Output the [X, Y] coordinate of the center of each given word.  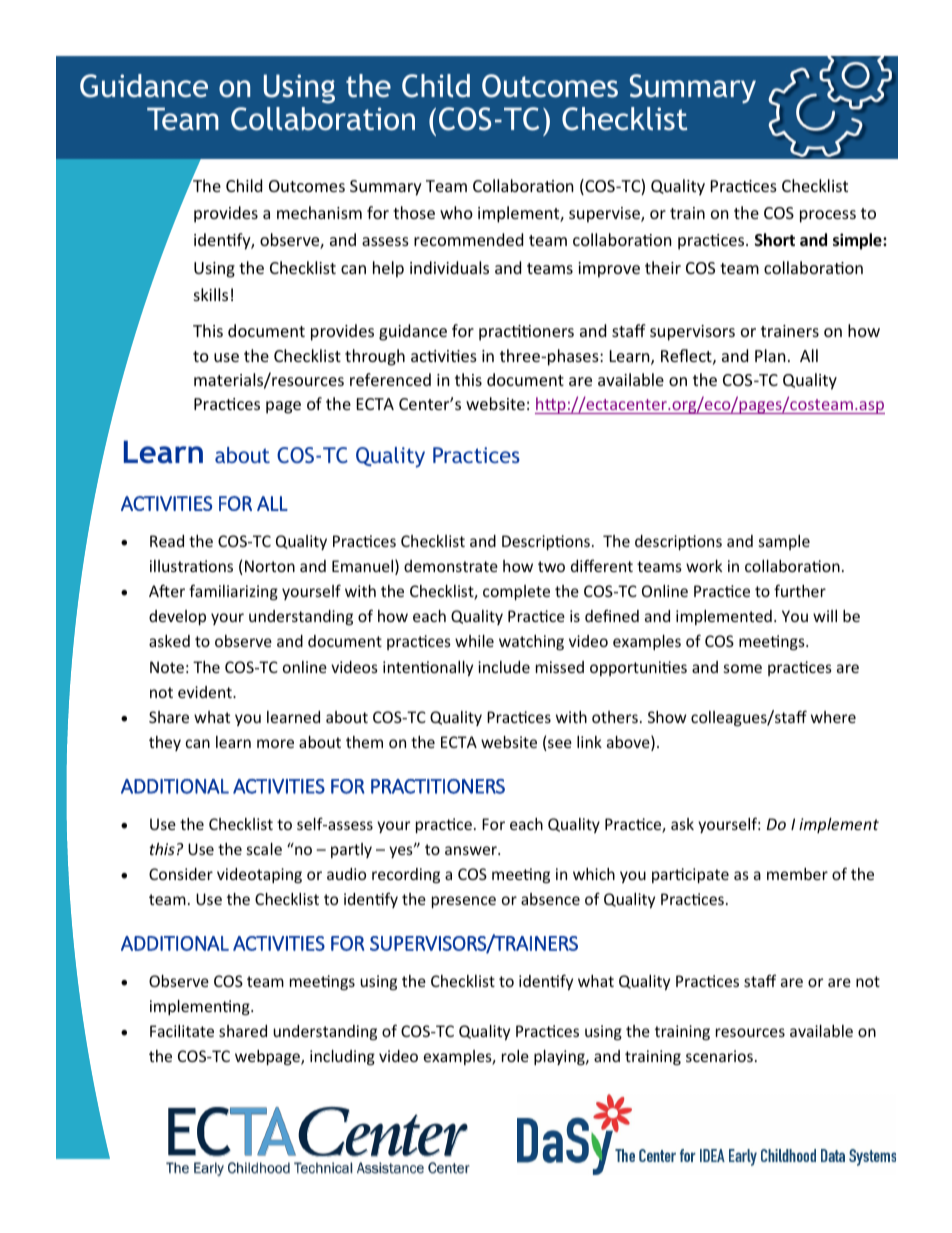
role [515, 1056]
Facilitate [182, 1031]
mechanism [319, 212]
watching [531, 642]
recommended [468, 239]
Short [775, 240]
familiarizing [233, 592]
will [825, 616]
